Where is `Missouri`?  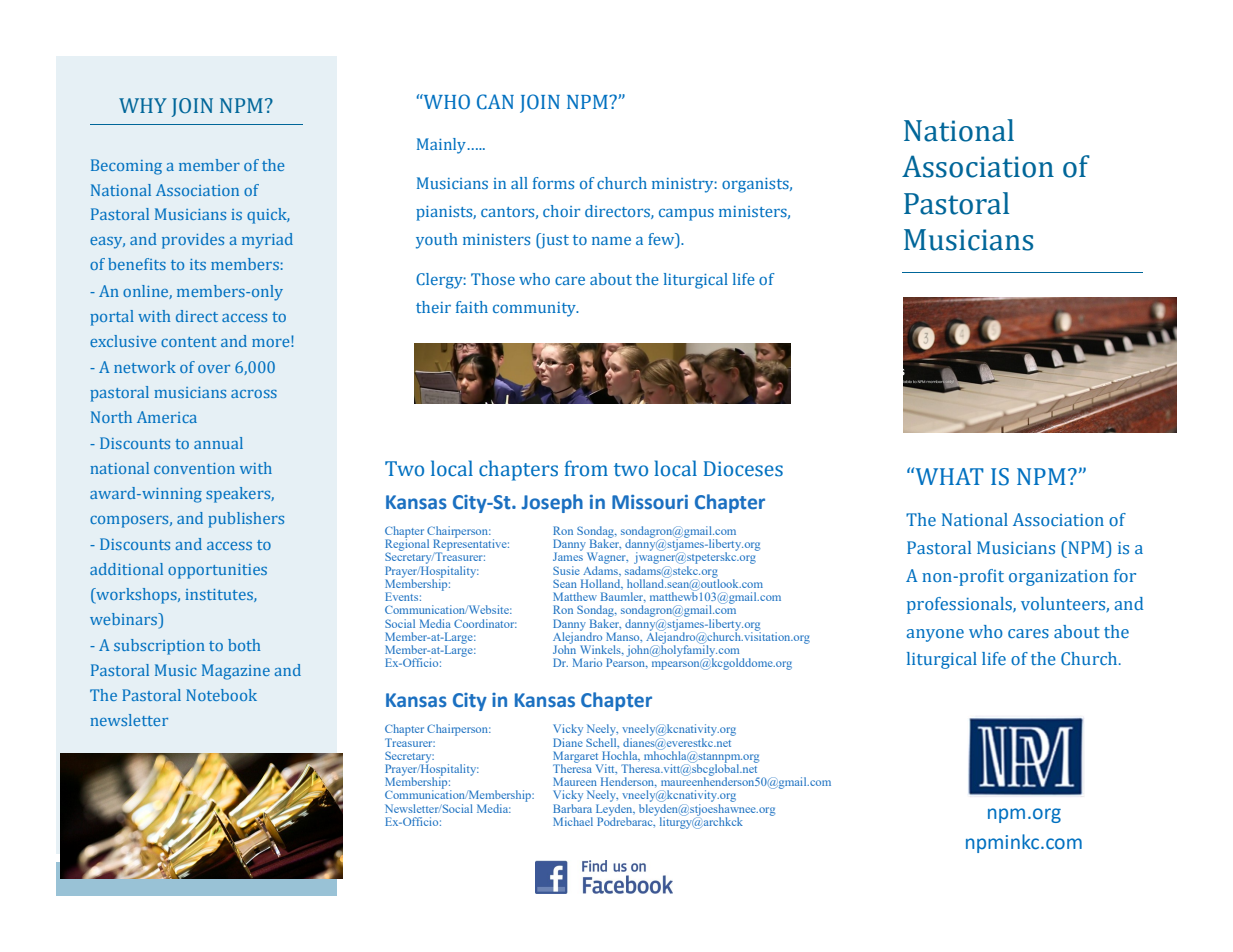
Missouri is located at coordinates (650, 502).
